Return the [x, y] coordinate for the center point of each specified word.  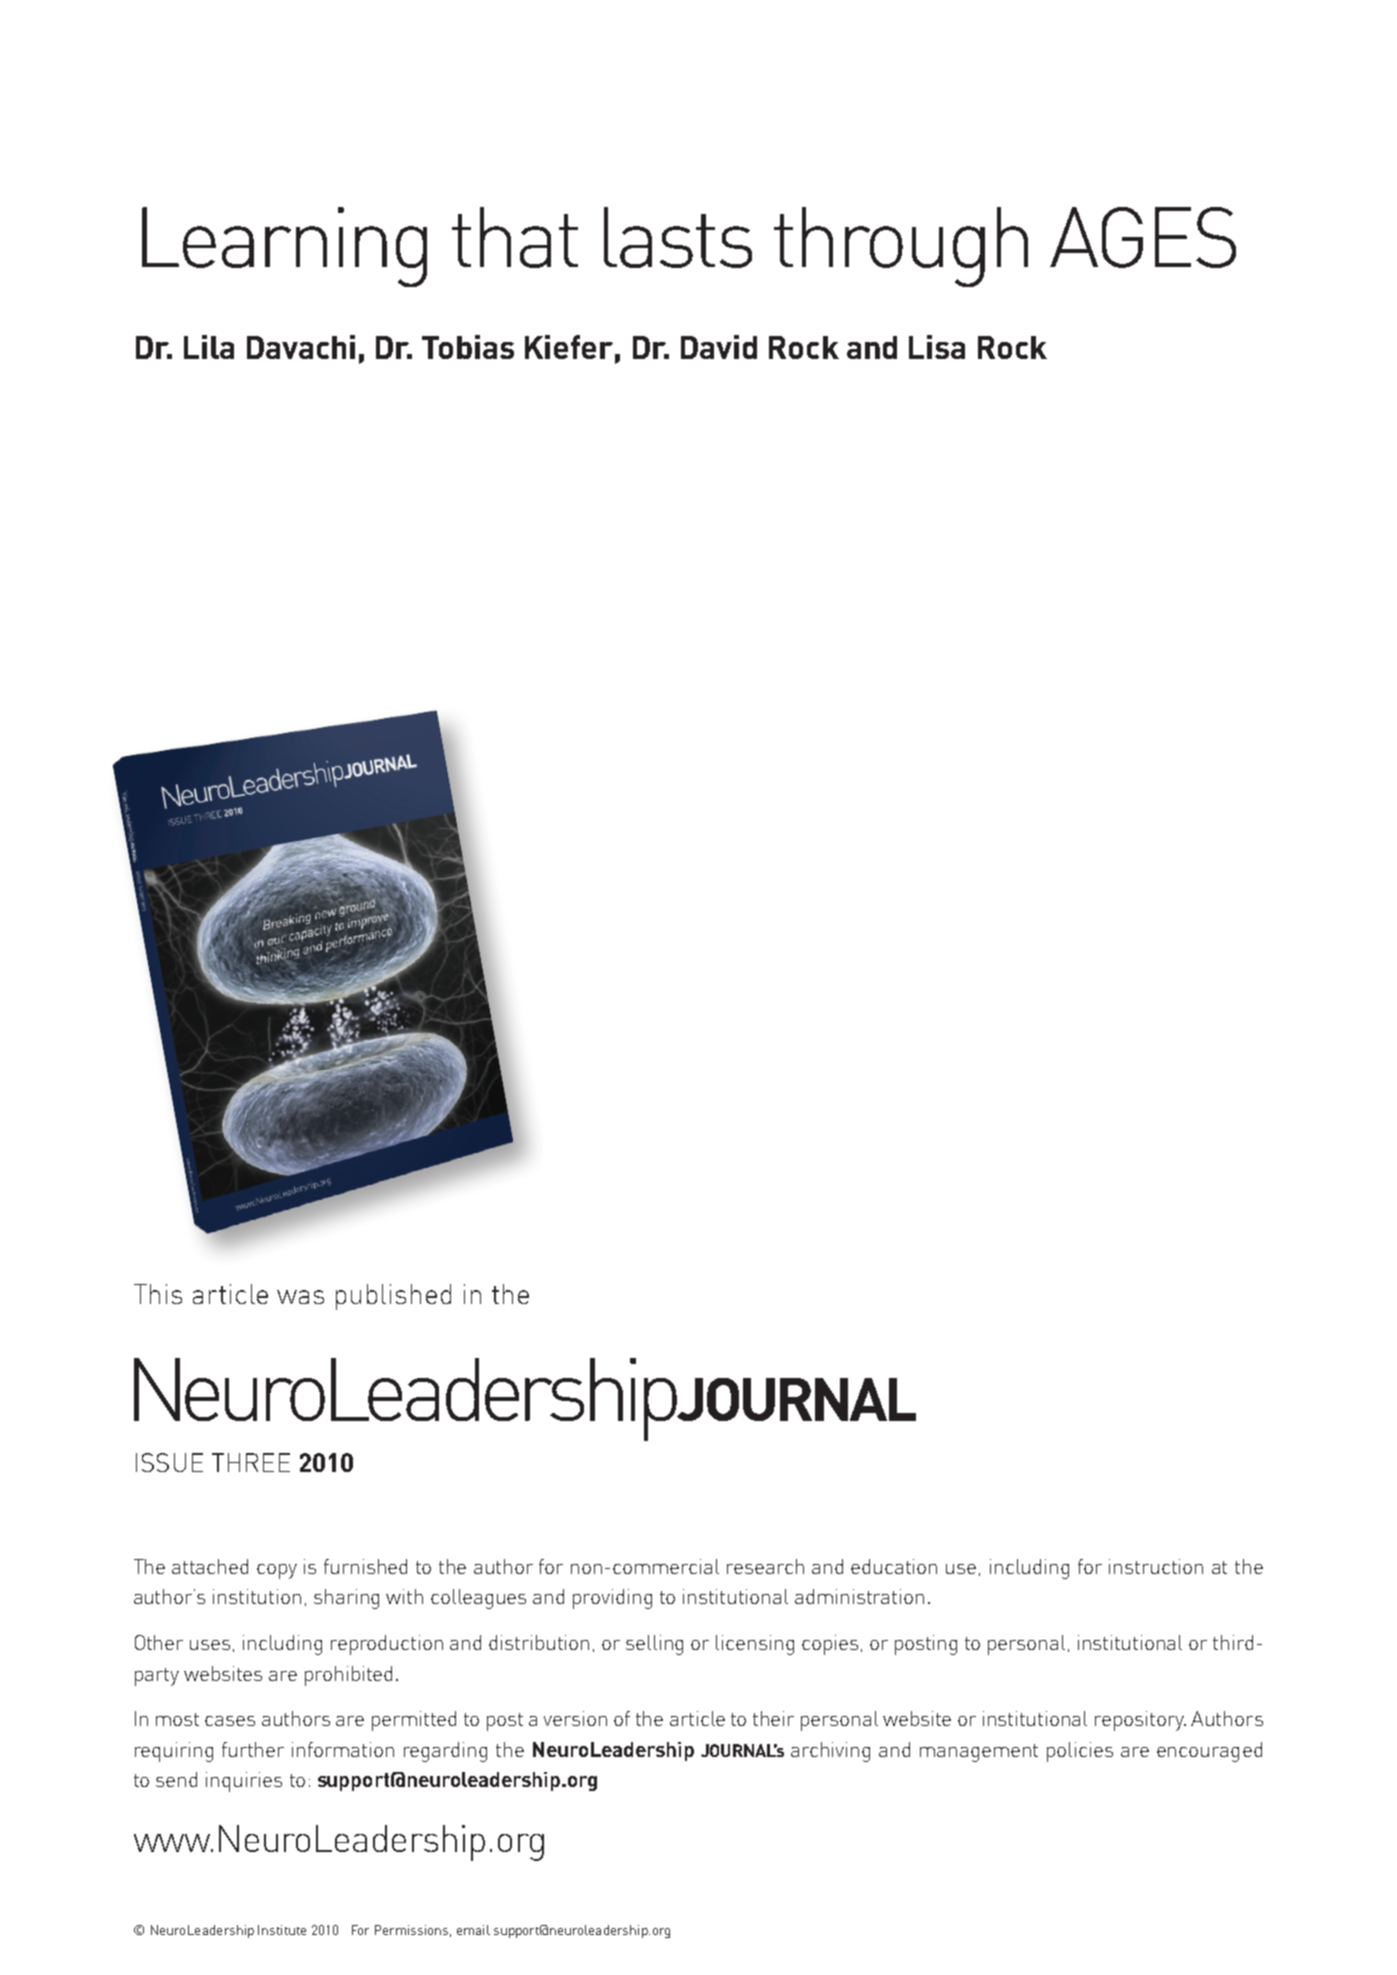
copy [277, 1571]
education [894, 1566]
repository [1140, 1721]
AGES [1143, 237]
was [300, 1297]
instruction [1156, 1566]
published [393, 1297]
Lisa [937, 347]
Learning [284, 247]
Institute [282, 1930]
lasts [678, 237]
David [719, 347]
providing [612, 1599]
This [158, 1294]
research [765, 1566]
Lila [209, 347]
